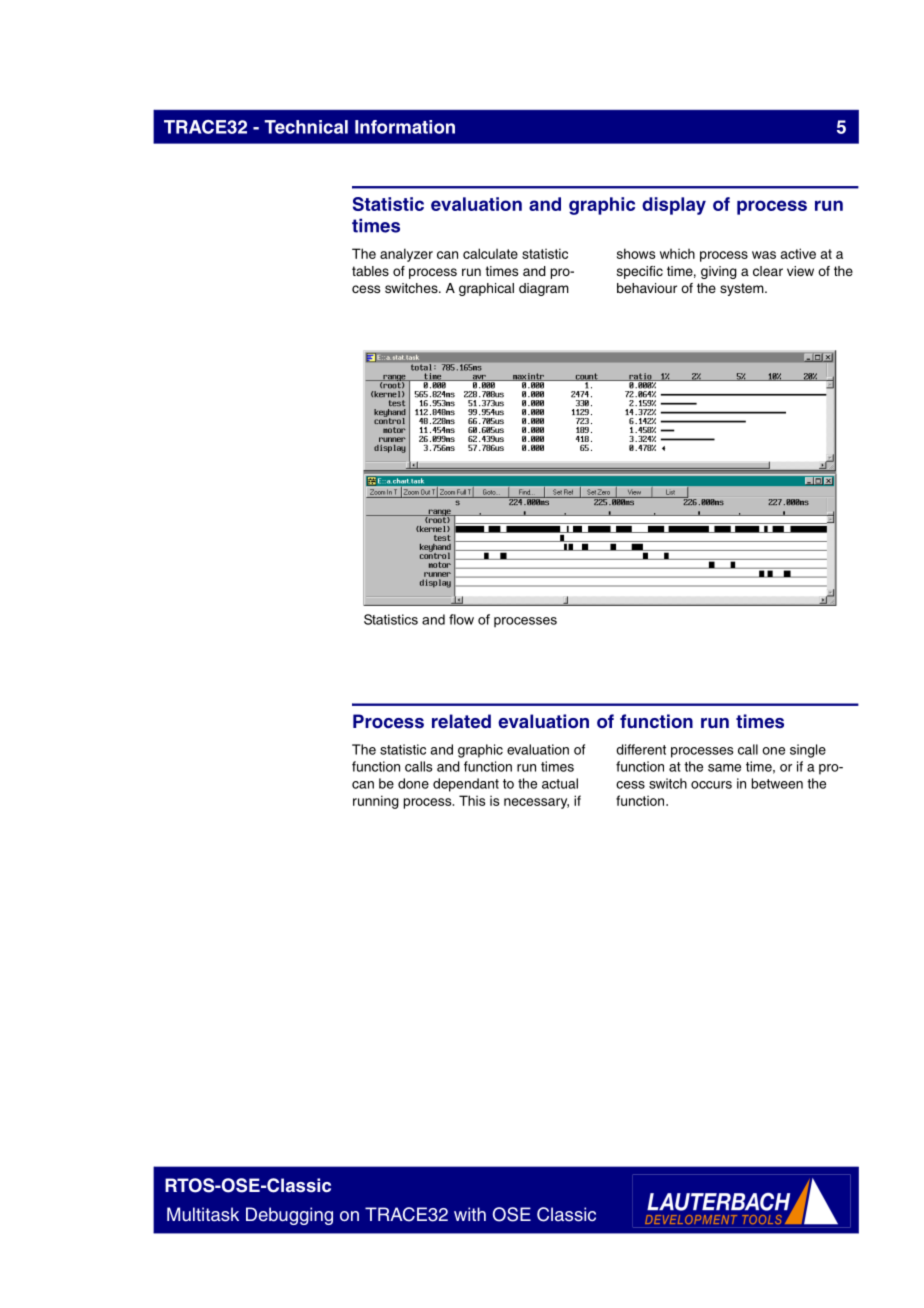 The image size is (924, 1308). What do you see at coordinates (470, 1214) in the screenshot?
I see `with` at bounding box center [470, 1214].
